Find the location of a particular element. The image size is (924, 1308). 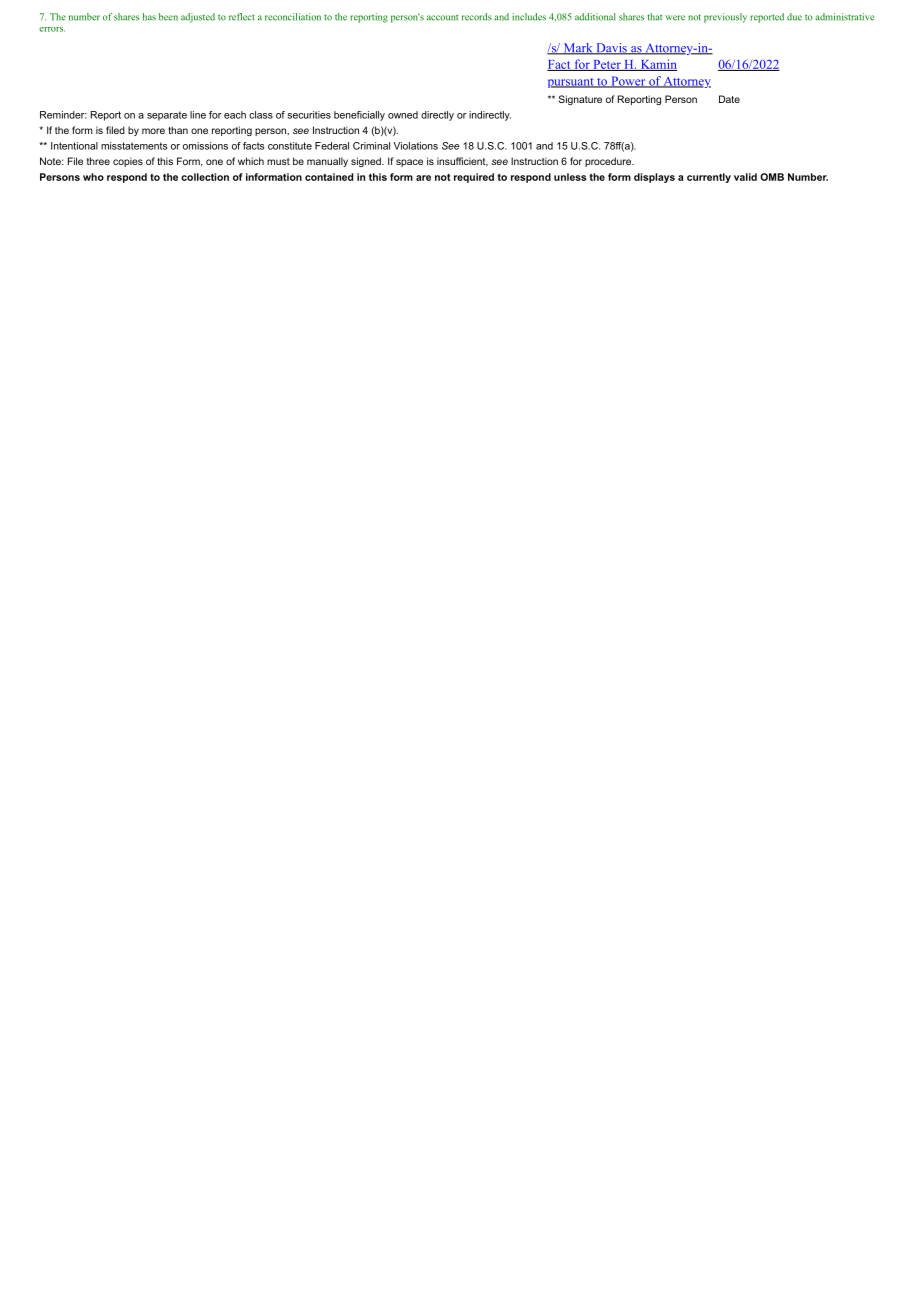

pursuant is located at coordinates (572, 83).
